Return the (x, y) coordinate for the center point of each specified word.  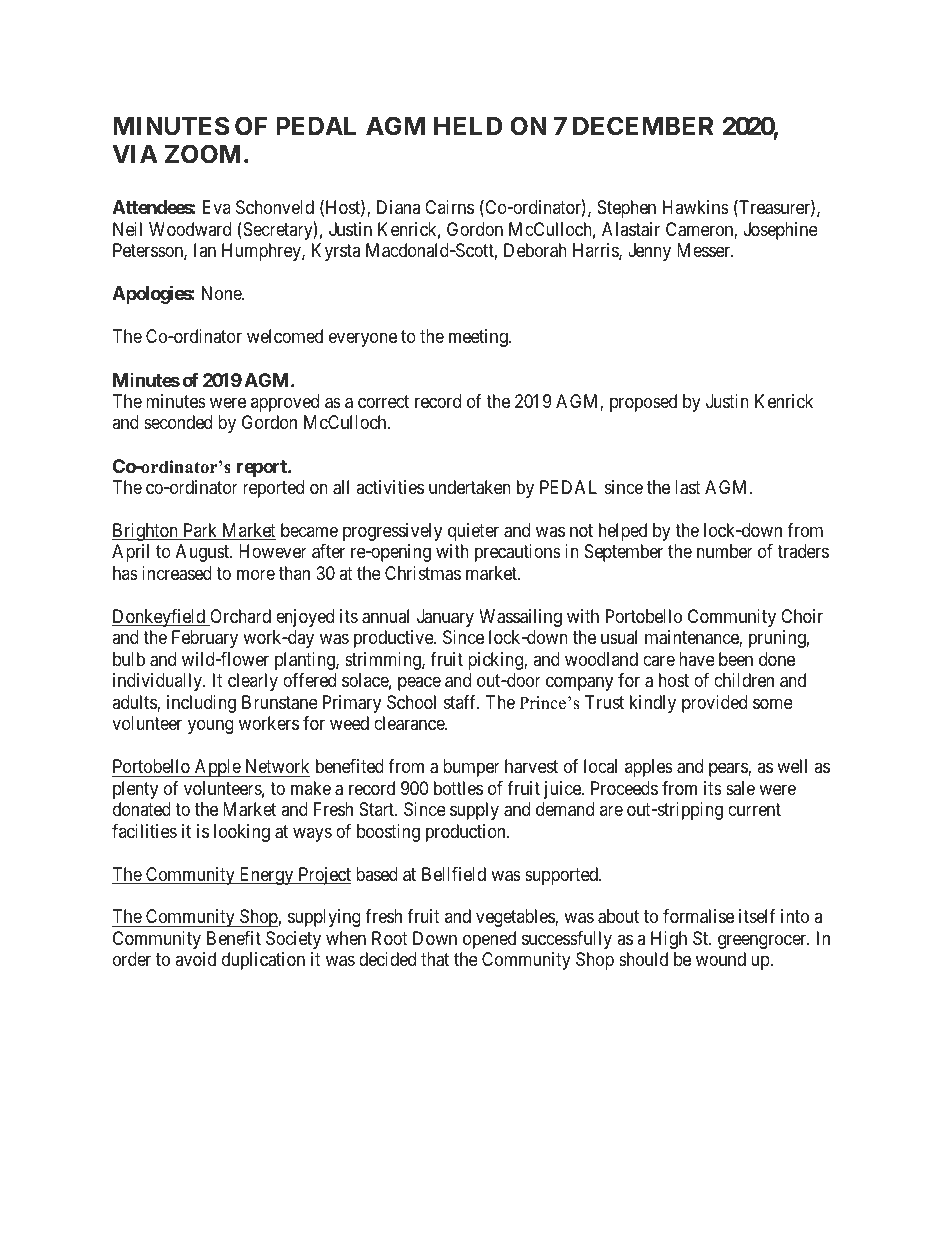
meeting (479, 338)
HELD (468, 126)
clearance (410, 723)
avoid (195, 959)
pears (729, 769)
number (725, 551)
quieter (473, 532)
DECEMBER (643, 126)
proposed (643, 403)
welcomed (285, 336)
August (204, 553)
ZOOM (203, 154)
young (211, 727)
